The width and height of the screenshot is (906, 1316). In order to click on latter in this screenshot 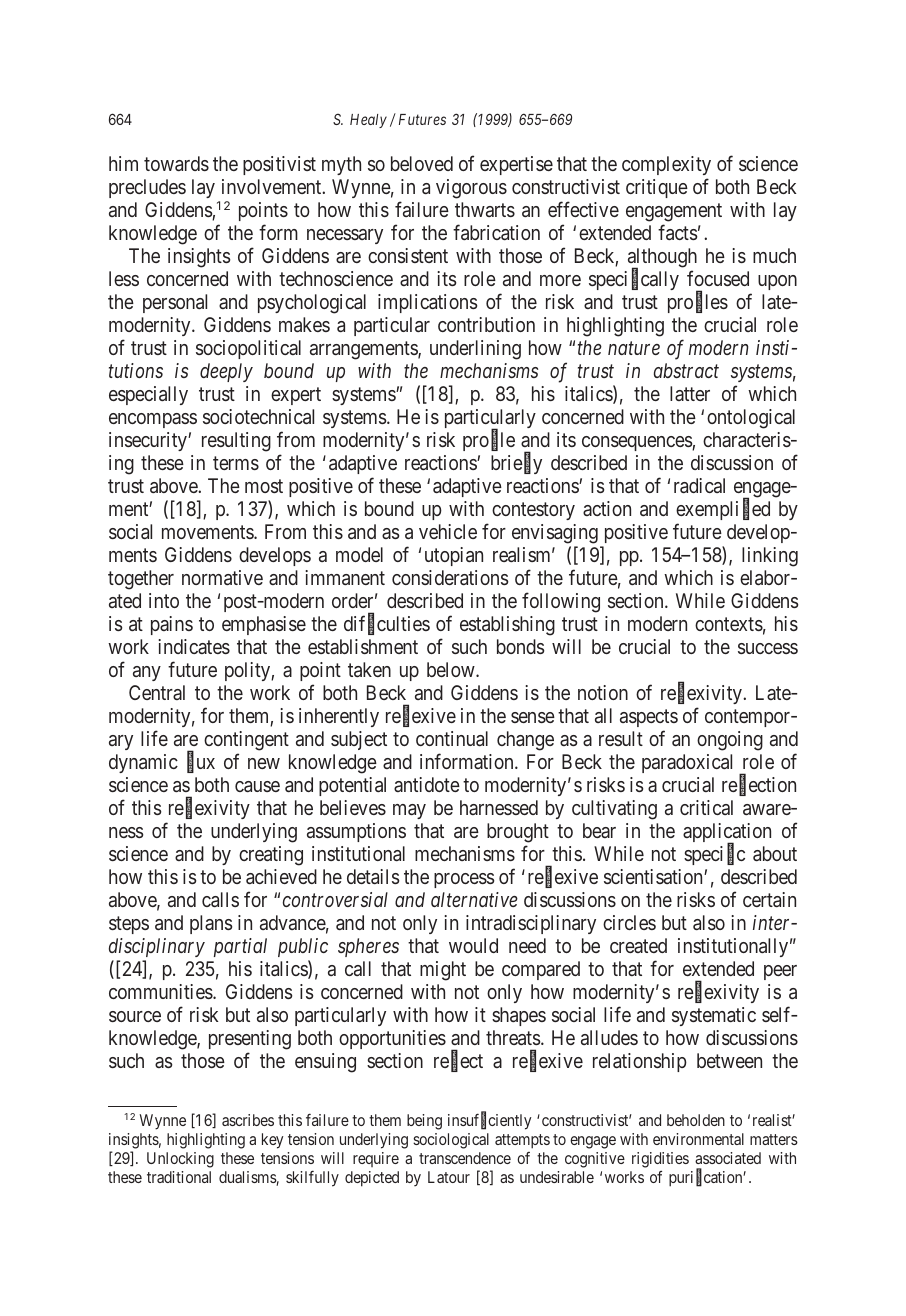, I will do `click(690, 393)`.
